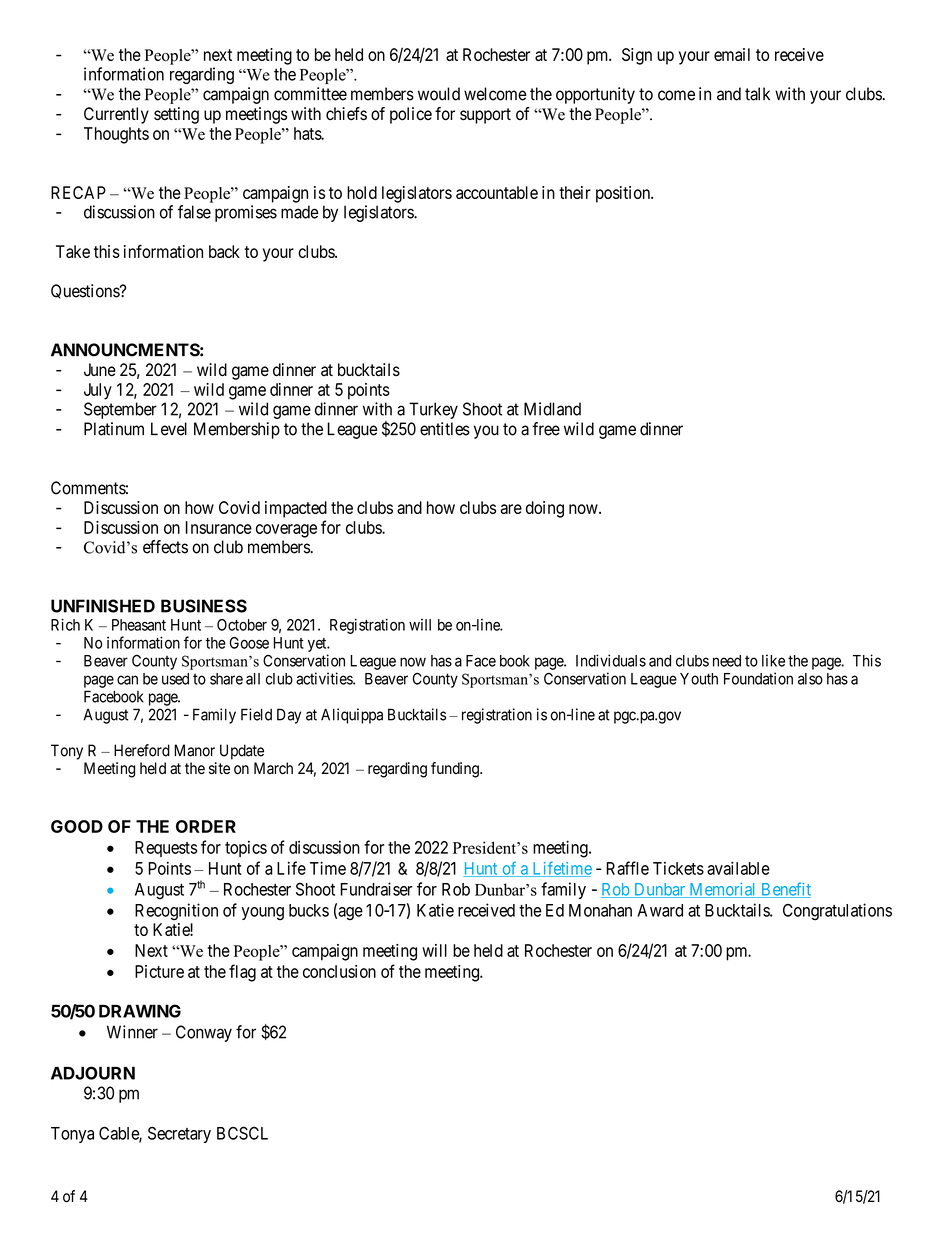 Image resolution: width=952 pixels, height=1233 pixels. Describe the element at coordinates (439, 94) in the screenshot. I see `would` at that location.
